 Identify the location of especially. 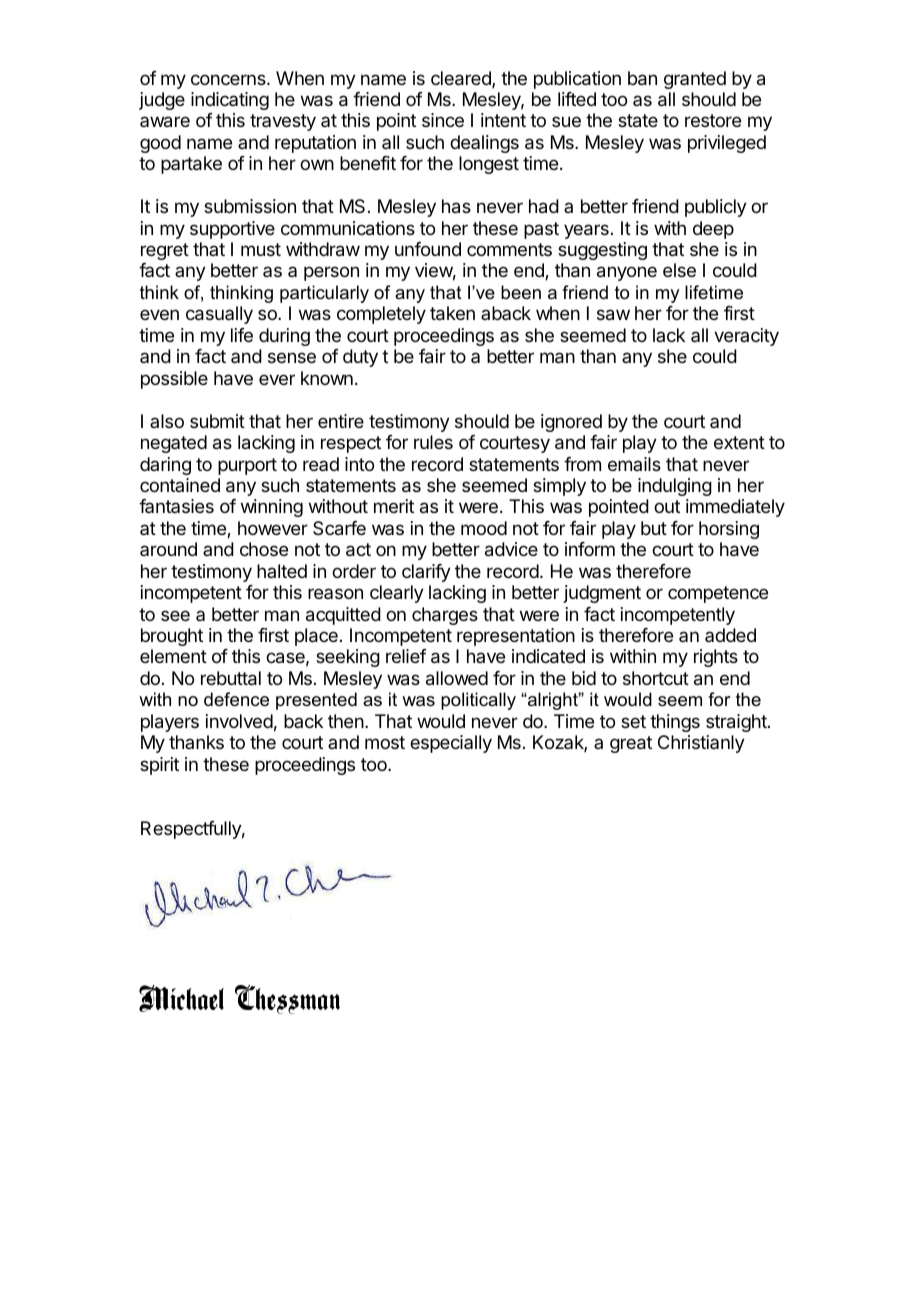
(451, 744).
